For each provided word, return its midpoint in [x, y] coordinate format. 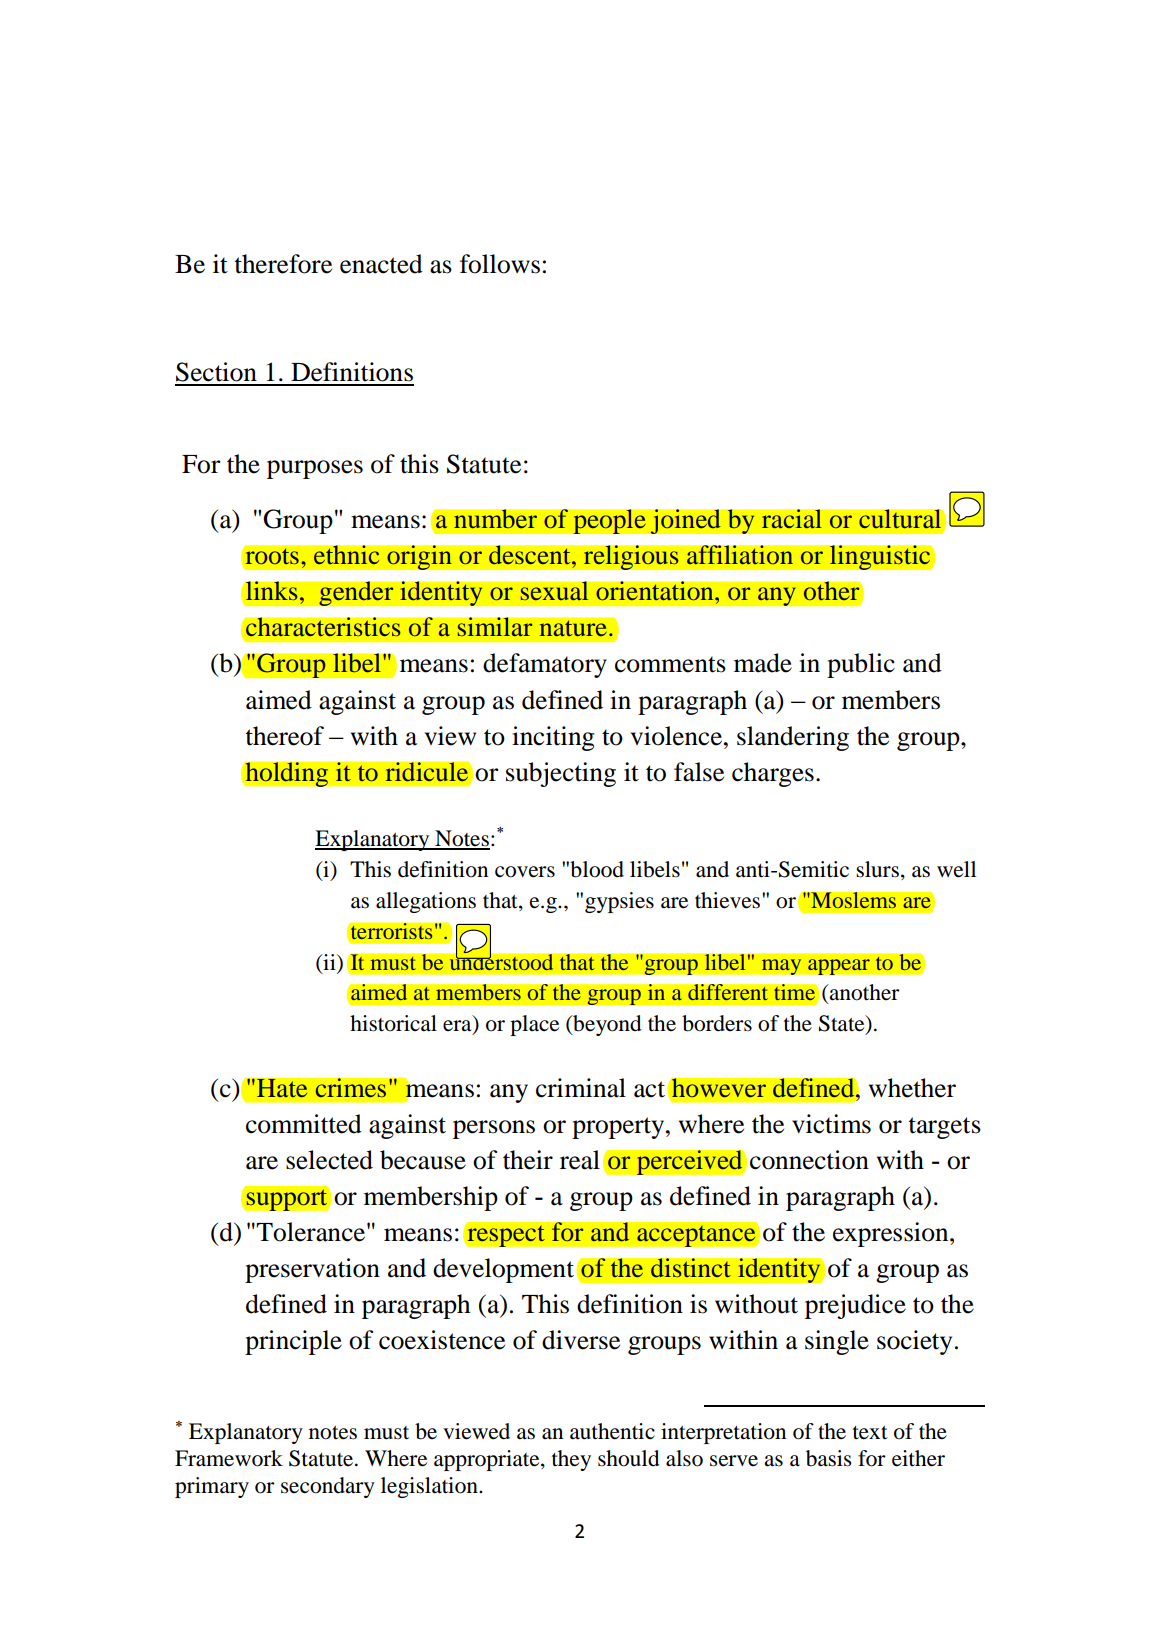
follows [500, 264]
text [870, 1433]
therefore [283, 264]
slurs [877, 869]
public [861, 665]
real [580, 1160]
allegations [426, 902]
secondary [328, 1487]
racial [791, 519]
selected [329, 1160]
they [571, 1460]
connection [809, 1160]
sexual [554, 591]
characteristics [323, 627]
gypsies [619, 902]
